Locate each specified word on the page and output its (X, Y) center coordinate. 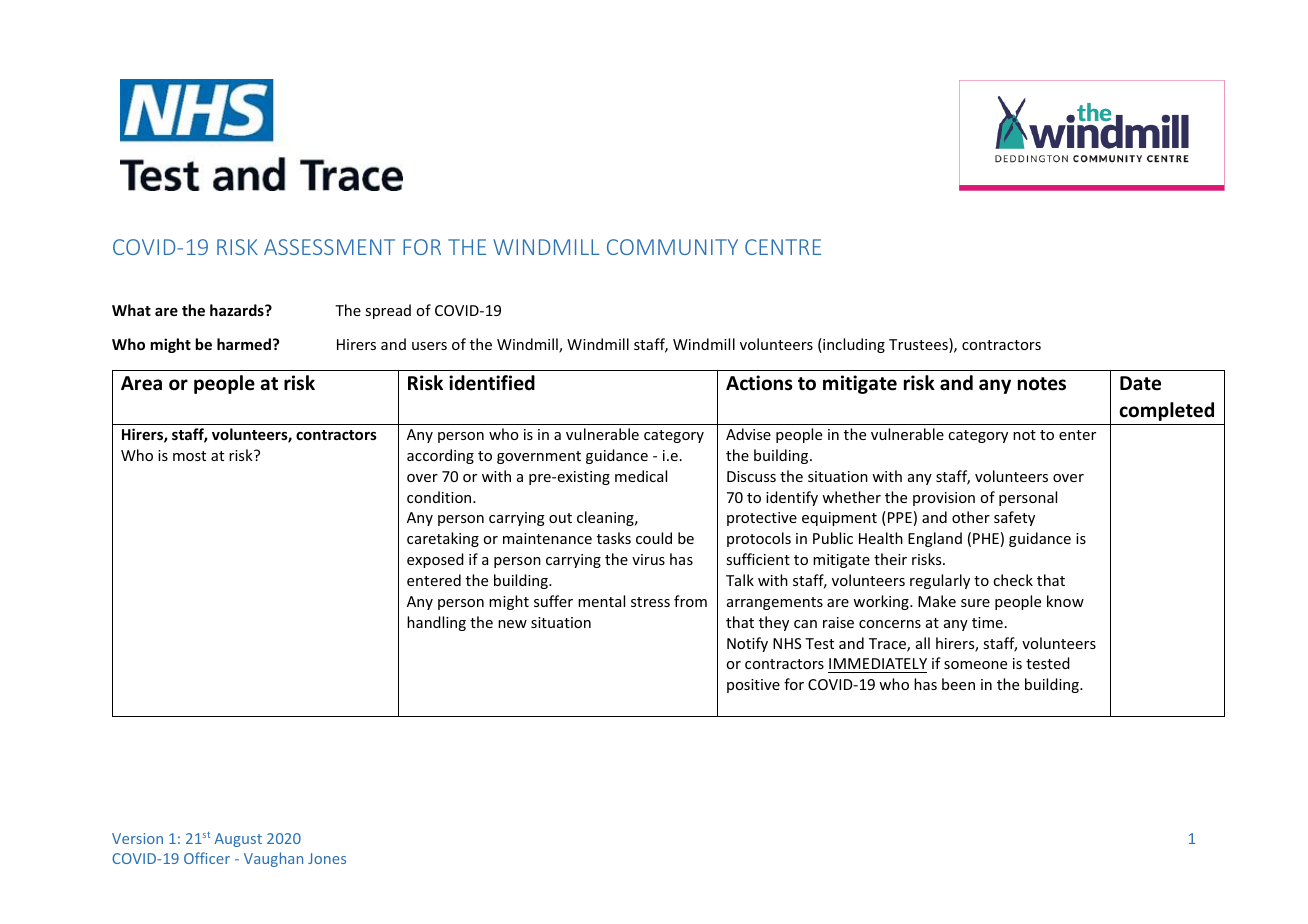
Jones (327, 858)
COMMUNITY (672, 247)
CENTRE (783, 247)
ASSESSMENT (329, 247)
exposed (435, 560)
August (238, 840)
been (958, 684)
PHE (986, 538)
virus (648, 559)
